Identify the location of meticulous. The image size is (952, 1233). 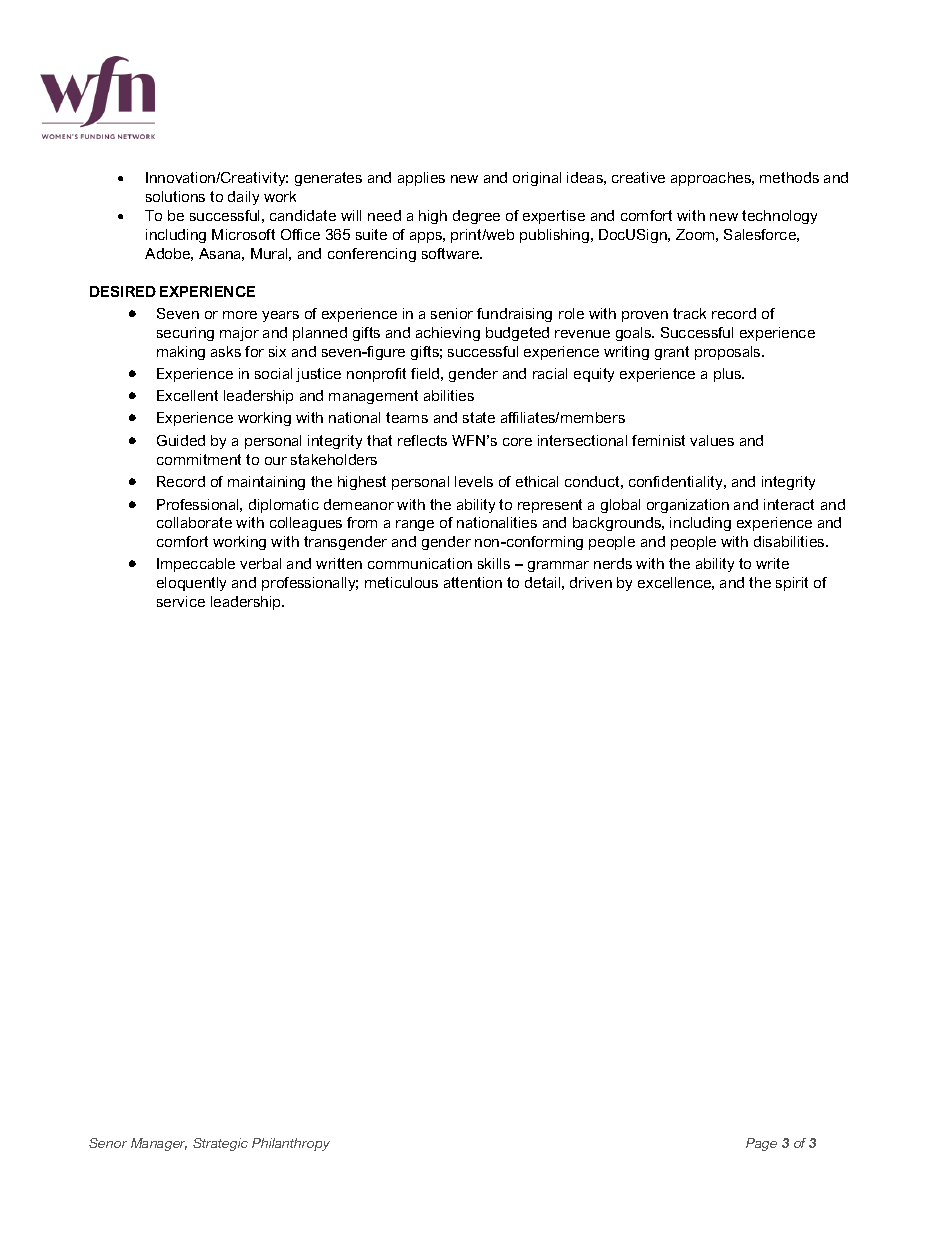
(401, 582).
